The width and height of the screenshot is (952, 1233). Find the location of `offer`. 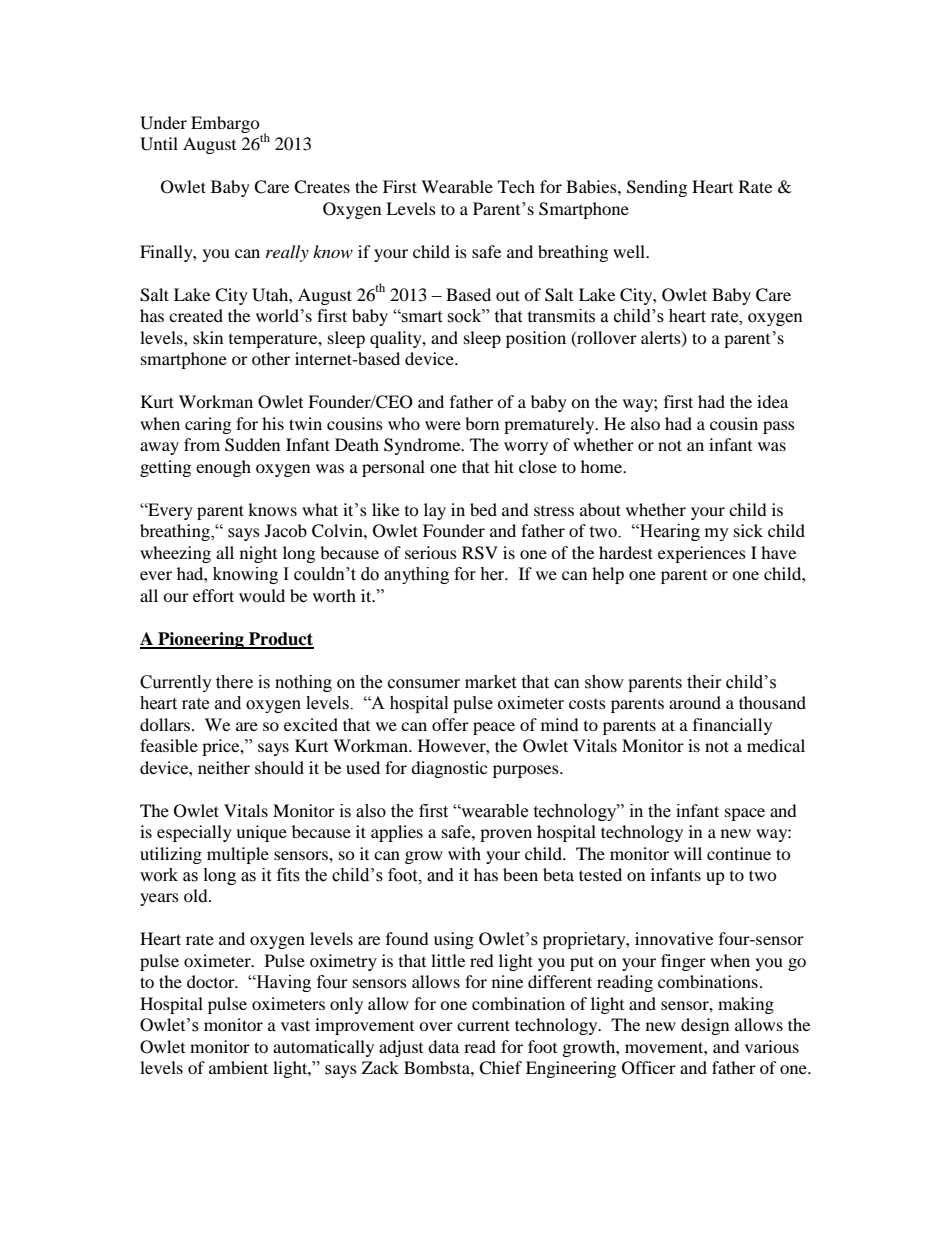

offer is located at coordinates (450, 724).
